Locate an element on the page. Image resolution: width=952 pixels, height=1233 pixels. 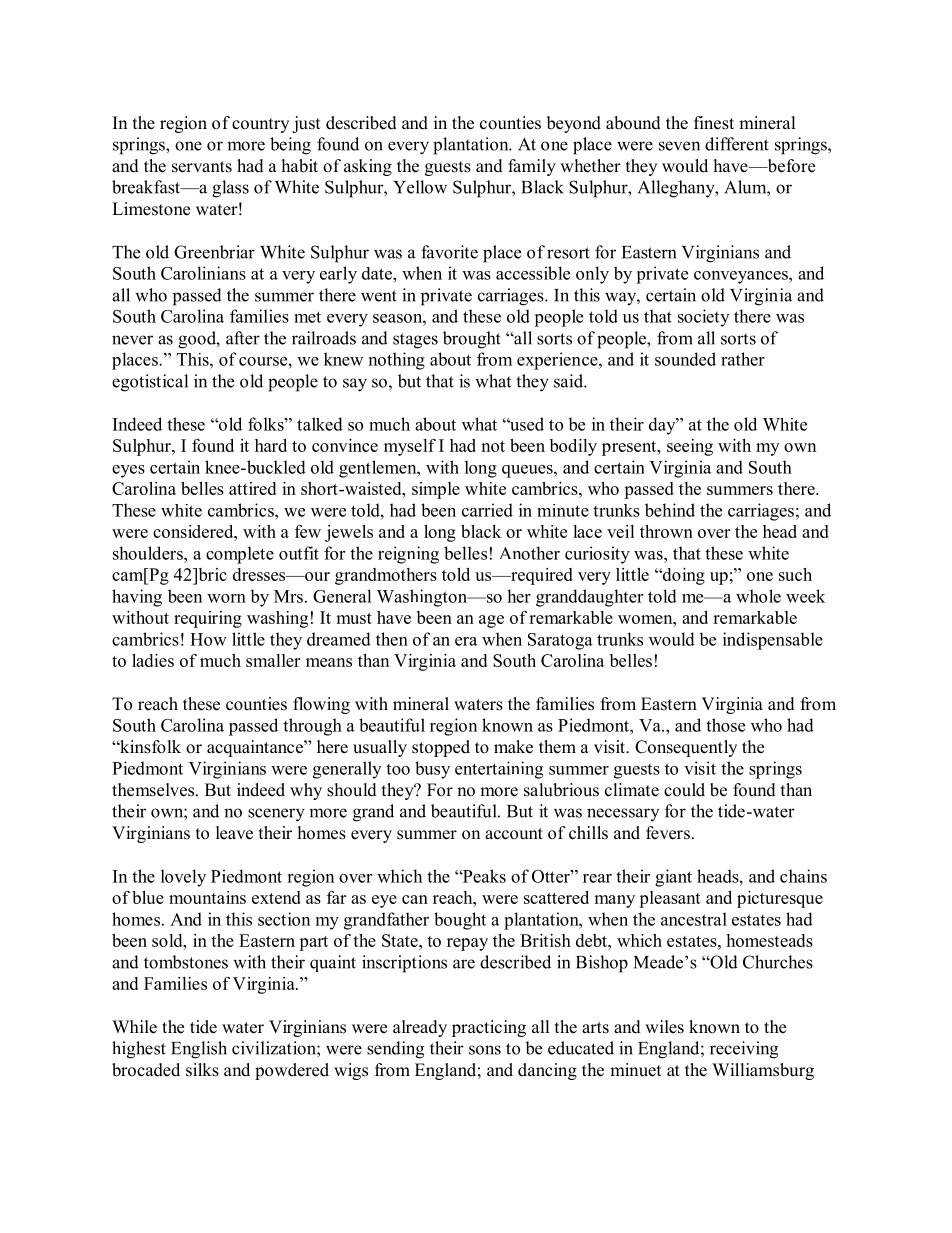
stopped is located at coordinates (441, 748).
